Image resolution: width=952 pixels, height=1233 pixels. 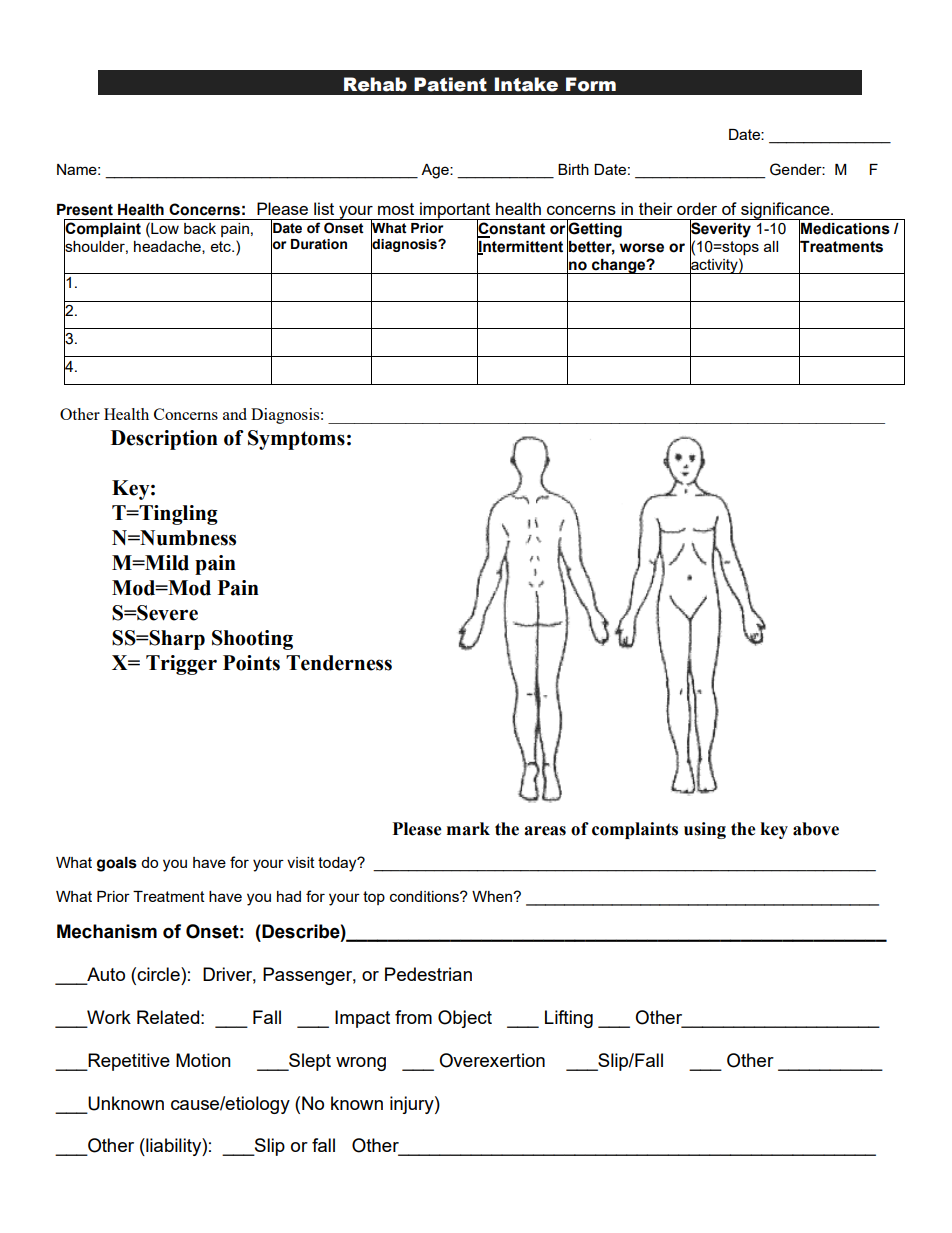 What do you see at coordinates (235, 414) in the image?
I see `and` at bounding box center [235, 414].
